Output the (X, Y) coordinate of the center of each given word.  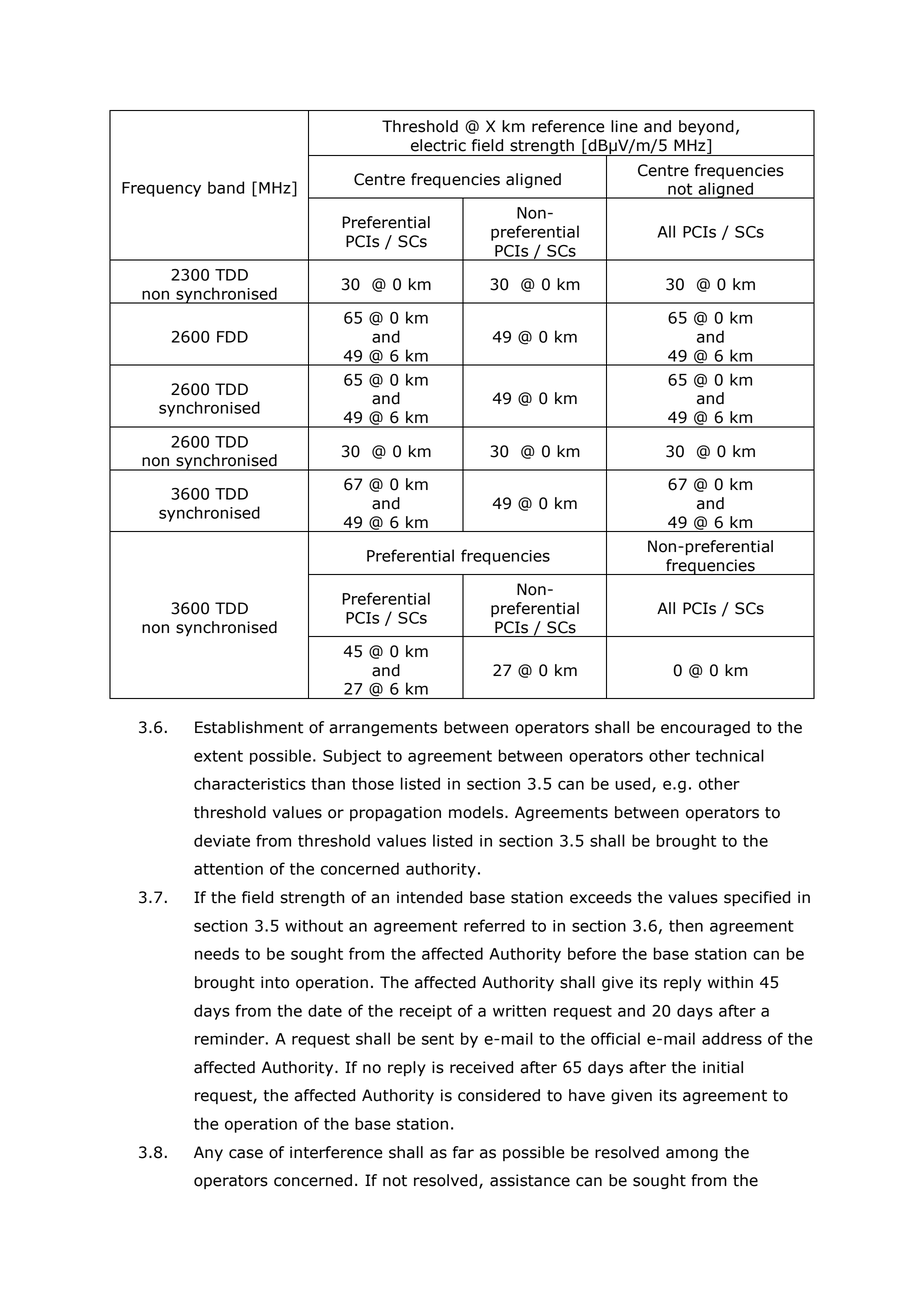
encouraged (705, 728)
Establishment (249, 727)
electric (438, 145)
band (226, 187)
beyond (706, 128)
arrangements (383, 729)
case (246, 1154)
